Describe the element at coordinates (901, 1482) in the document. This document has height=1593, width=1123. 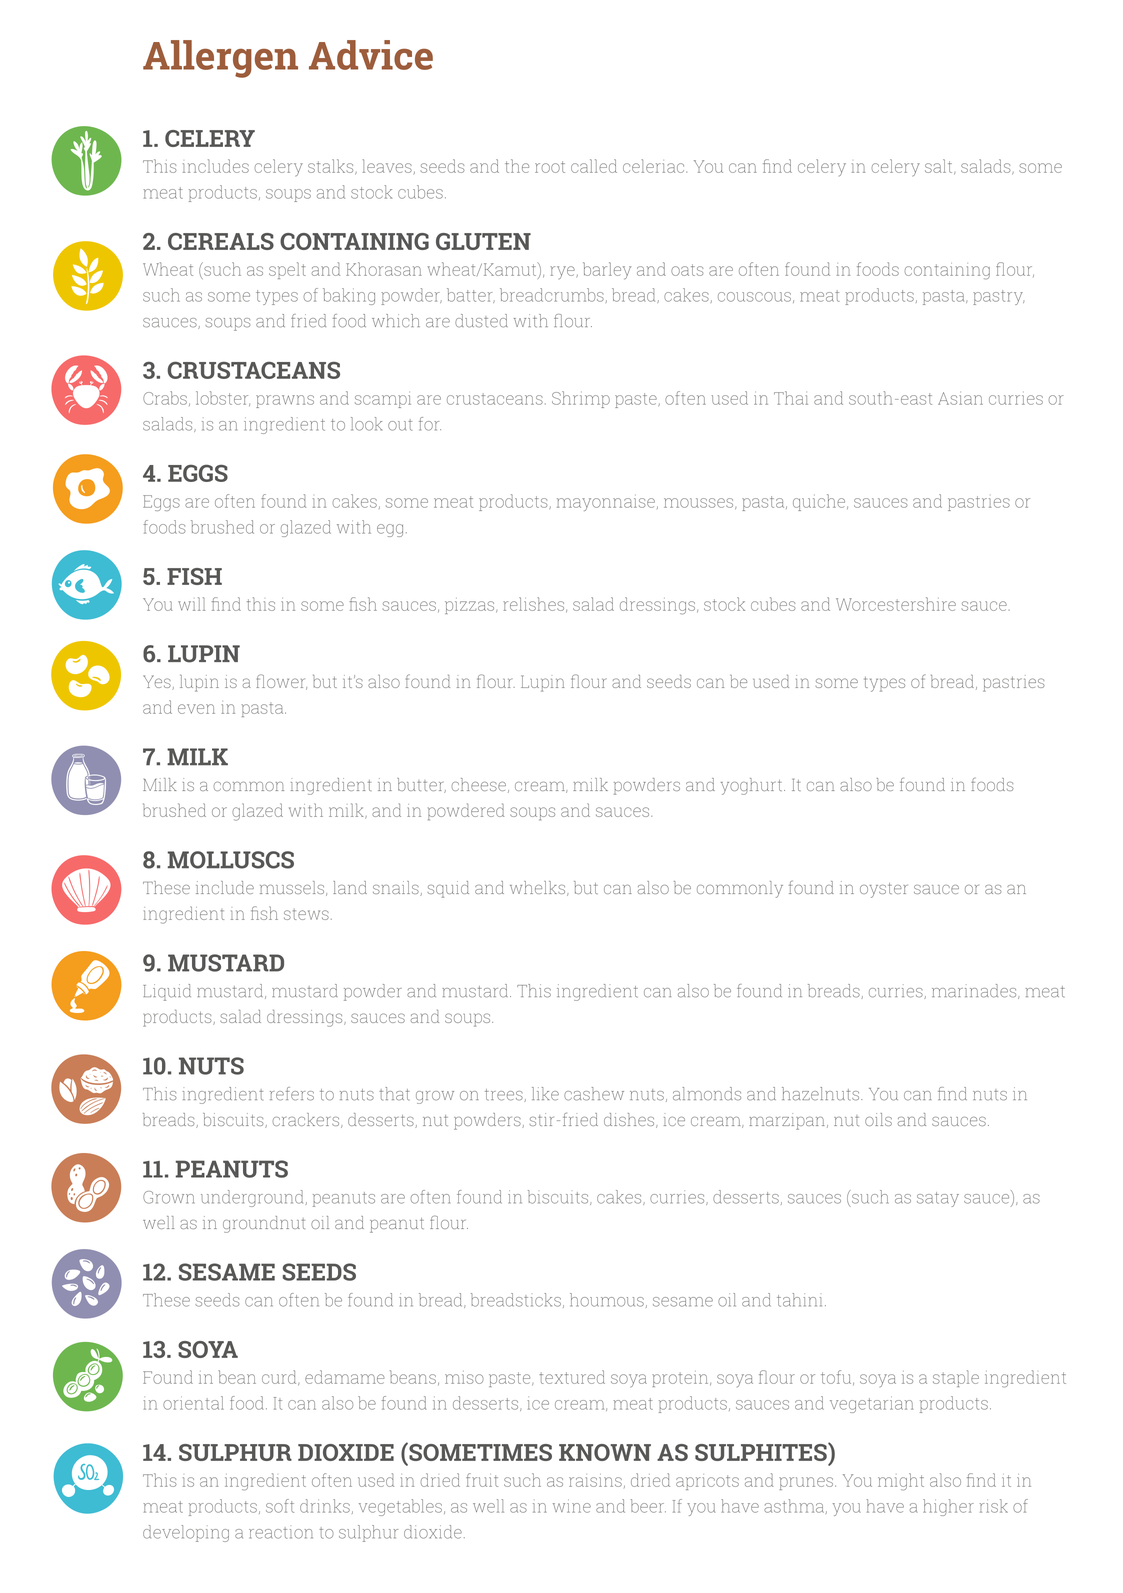
I see `might` at that location.
